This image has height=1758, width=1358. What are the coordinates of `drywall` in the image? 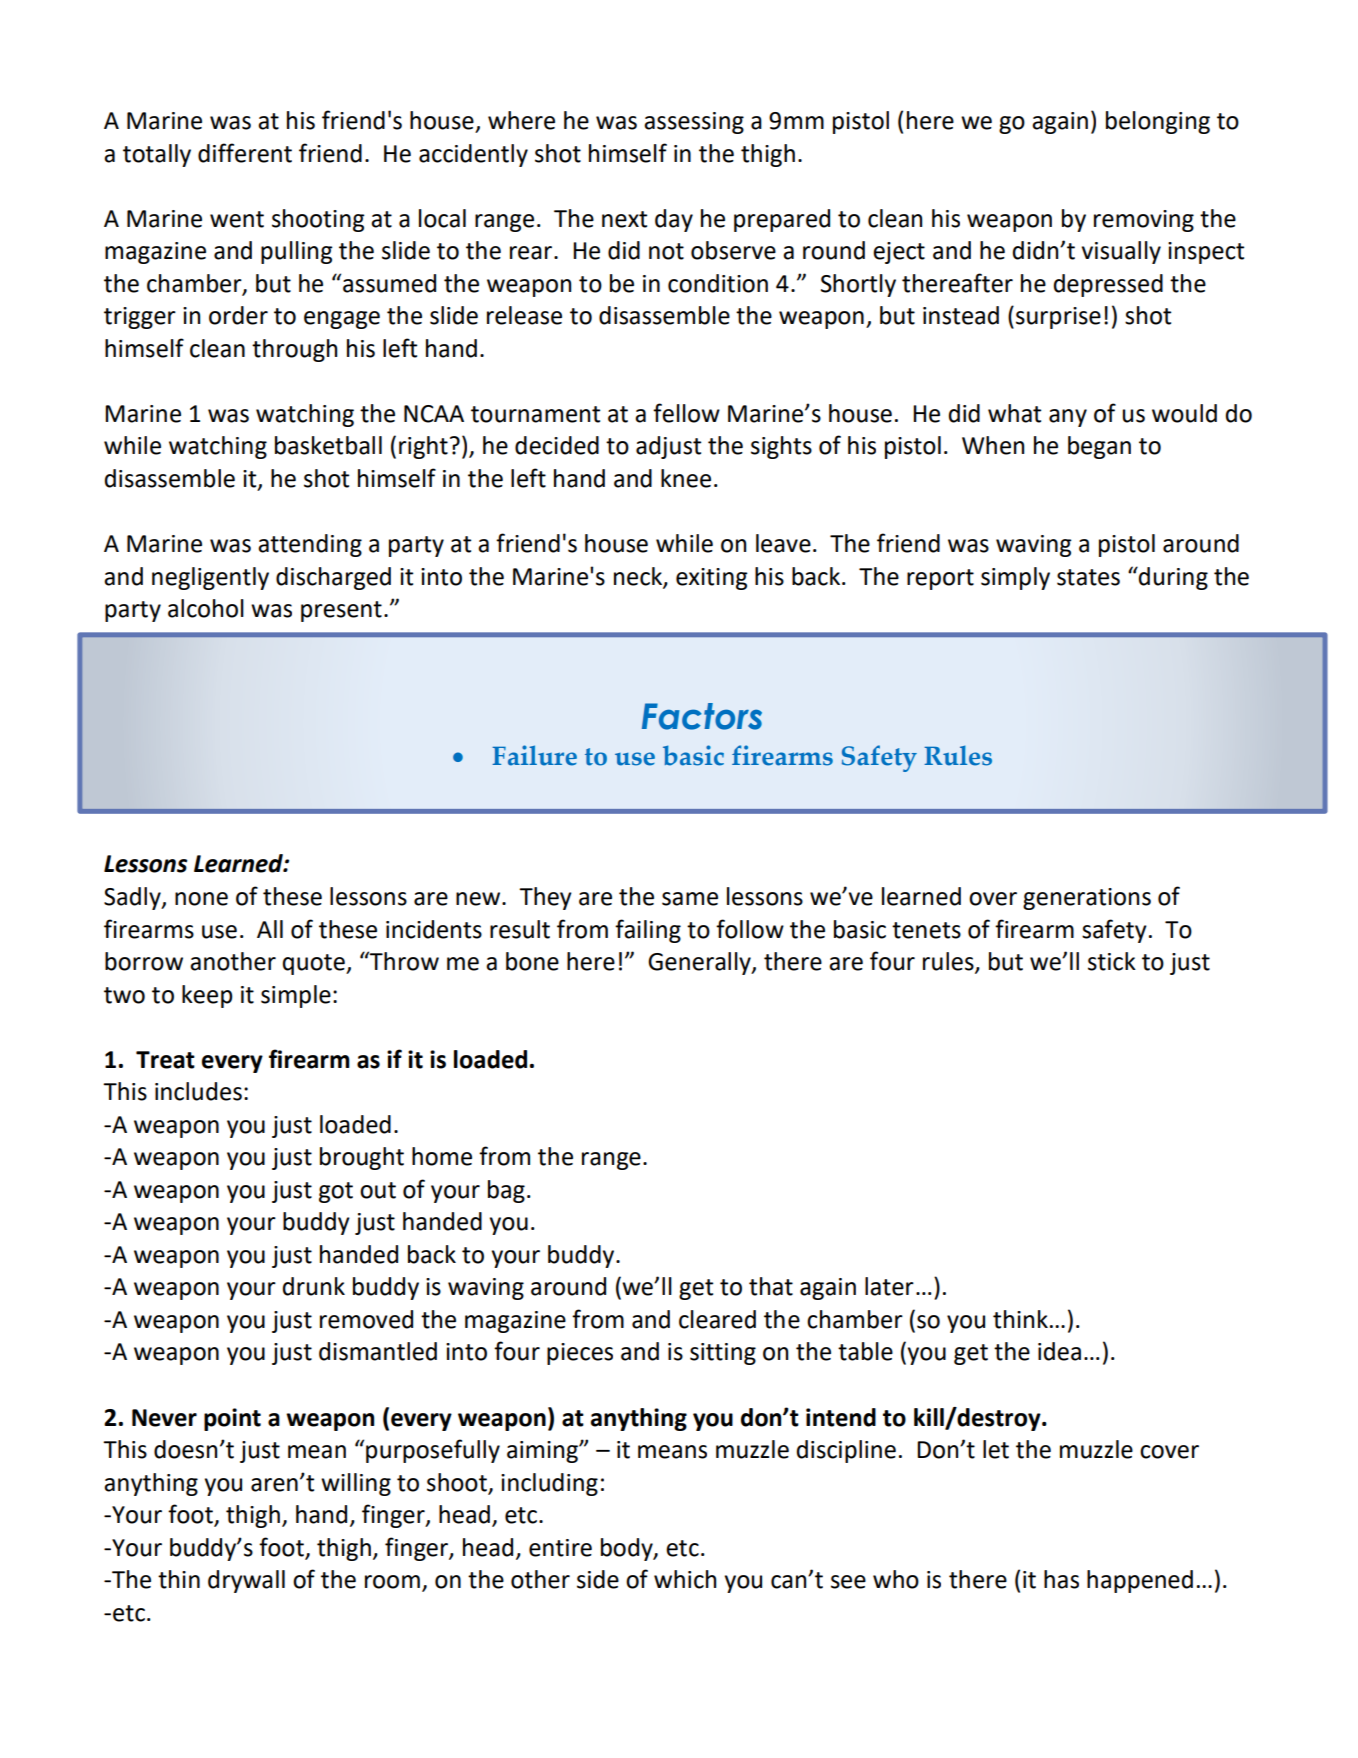 It's located at (246, 1581).
